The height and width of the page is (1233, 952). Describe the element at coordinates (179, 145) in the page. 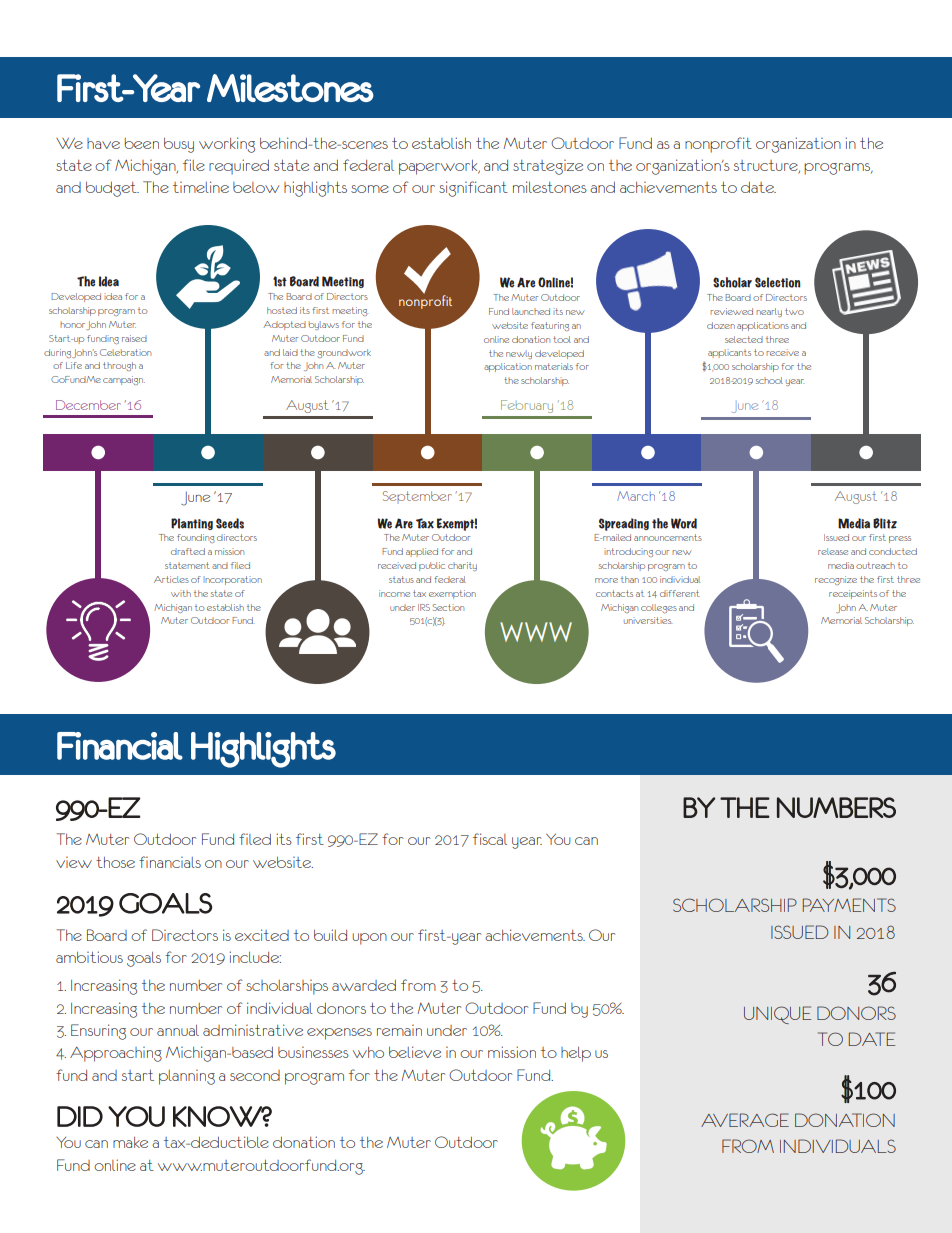

I see `busy` at that location.
